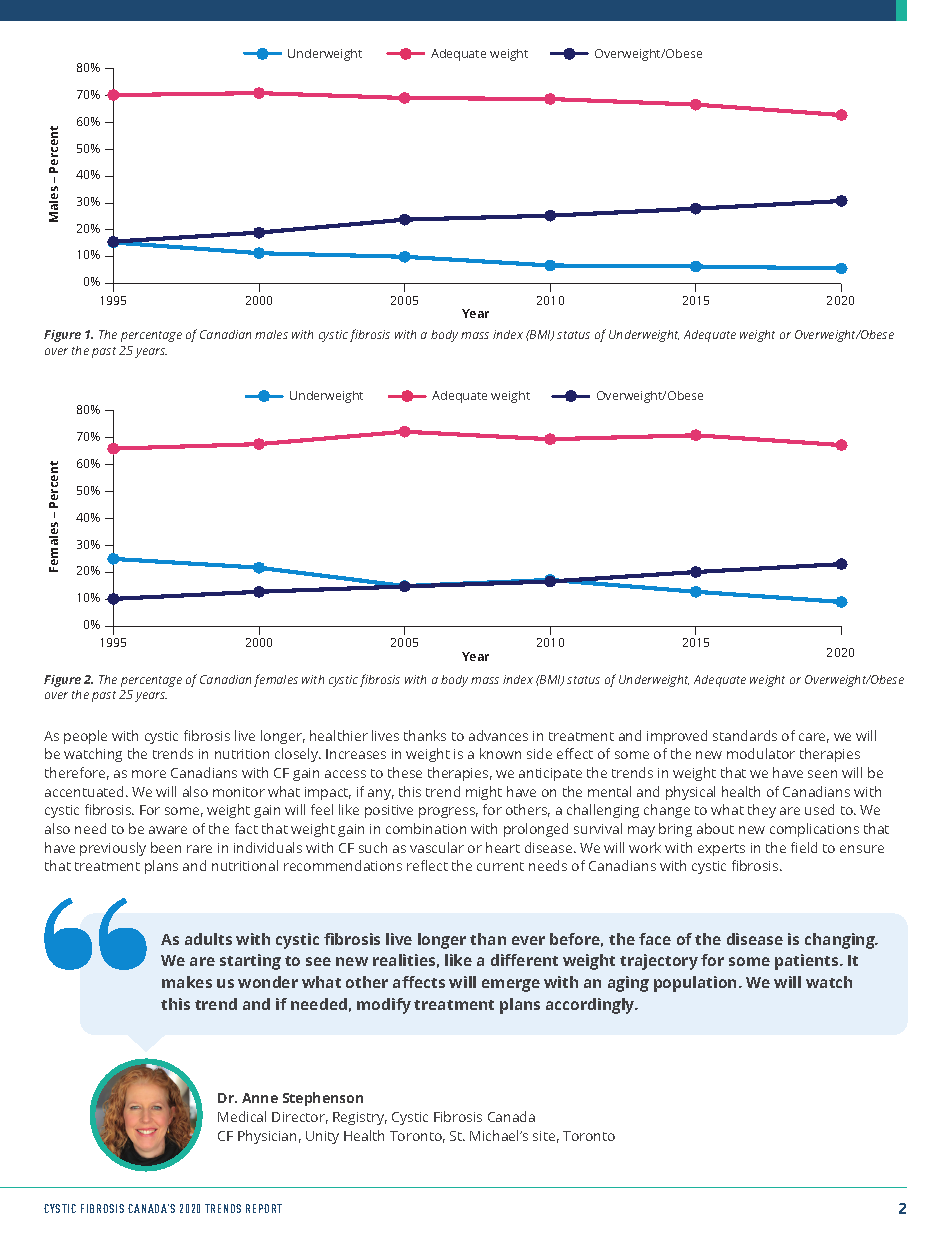 This page has height=1233, width=952. I want to click on emerge, so click(511, 985).
